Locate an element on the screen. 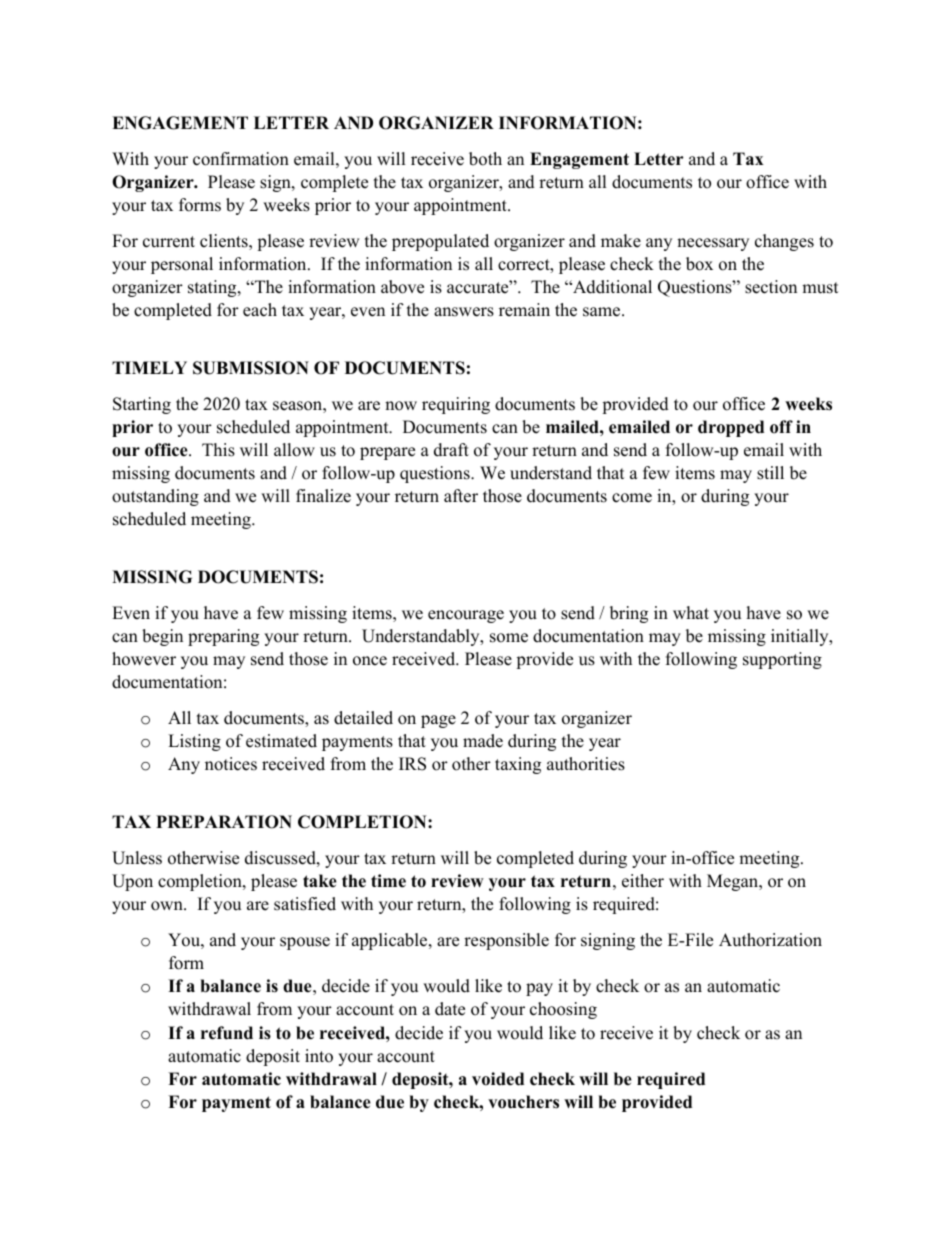  still is located at coordinates (770, 473).
